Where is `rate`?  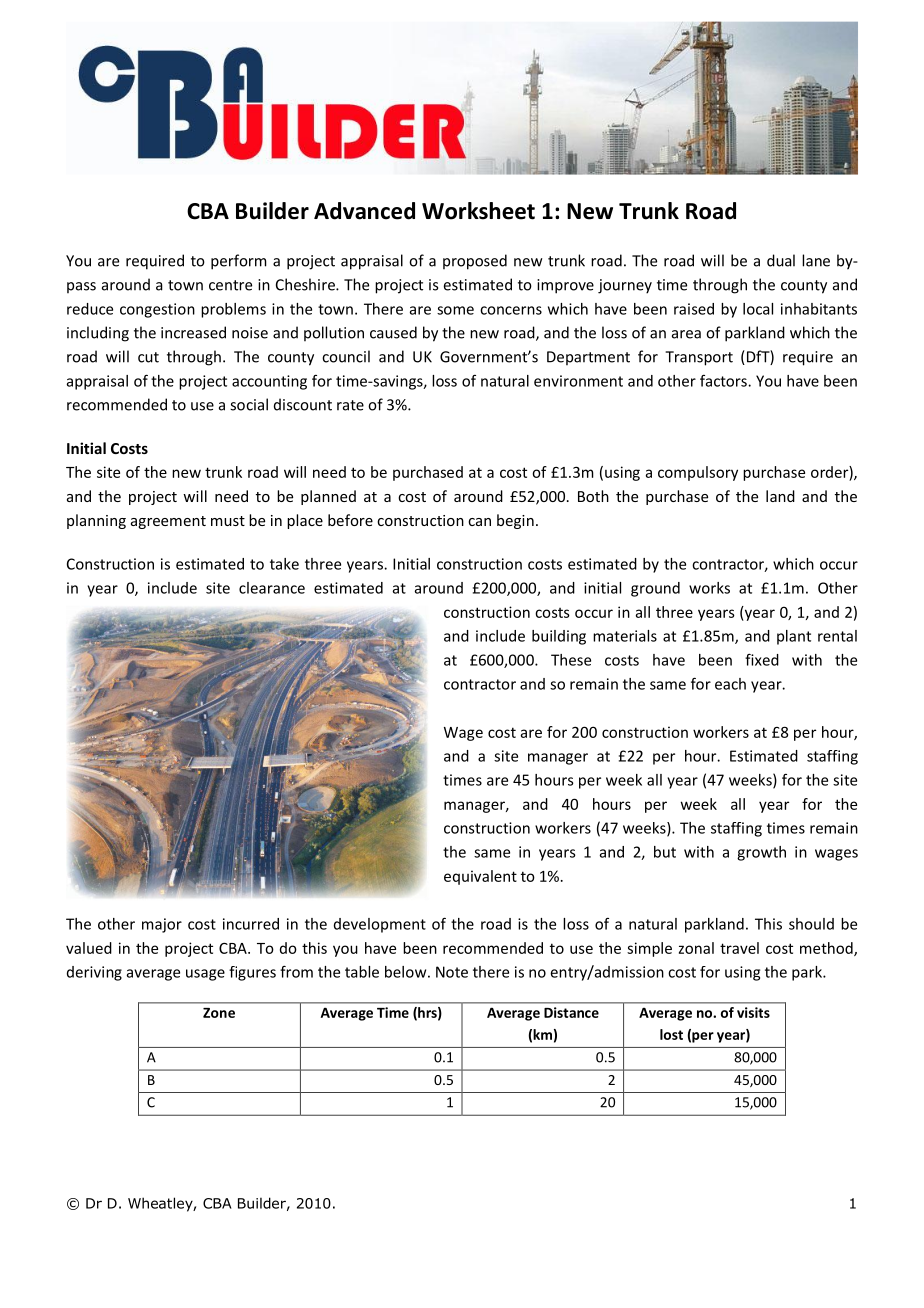
rate is located at coordinates (350, 405).
